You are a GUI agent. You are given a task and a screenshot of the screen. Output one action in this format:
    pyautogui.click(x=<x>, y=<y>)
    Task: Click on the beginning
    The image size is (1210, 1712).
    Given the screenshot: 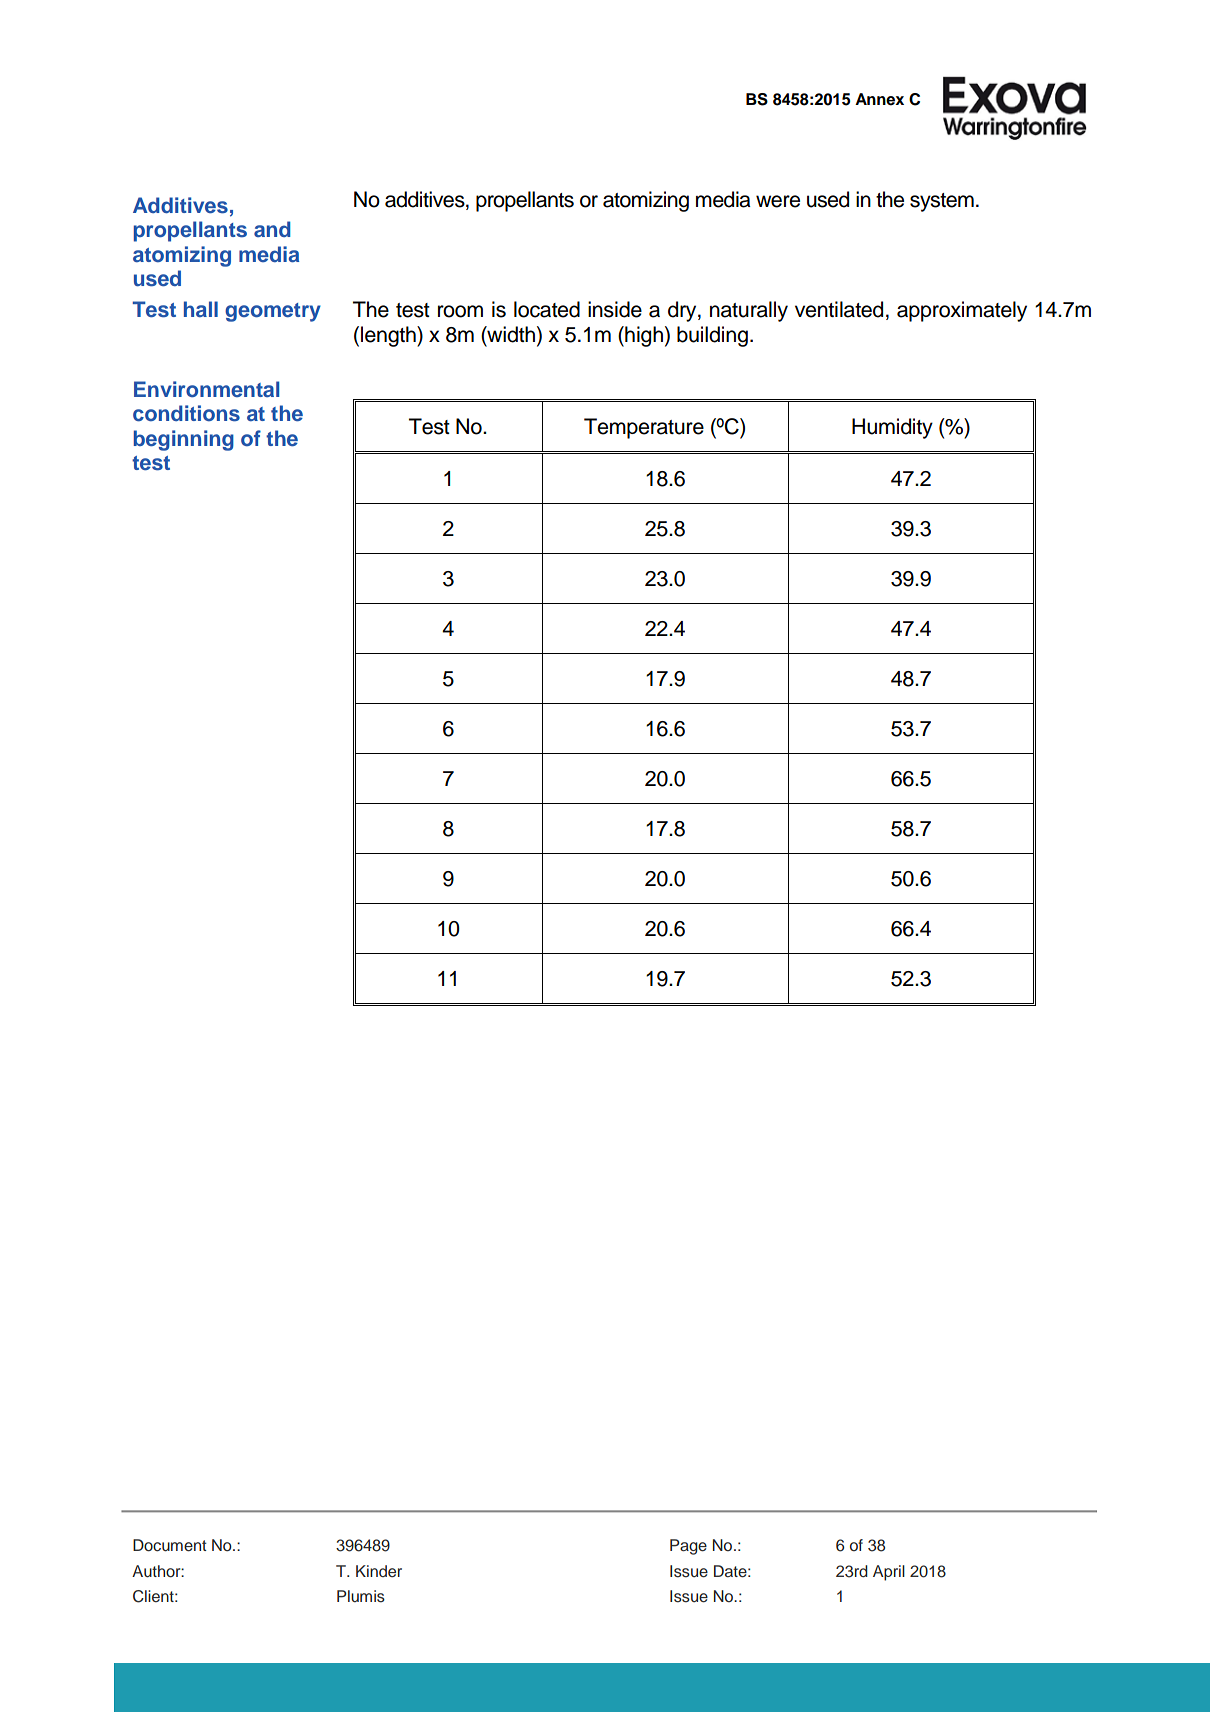 What is the action you would take?
    pyautogui.click(x=184, y=440)
